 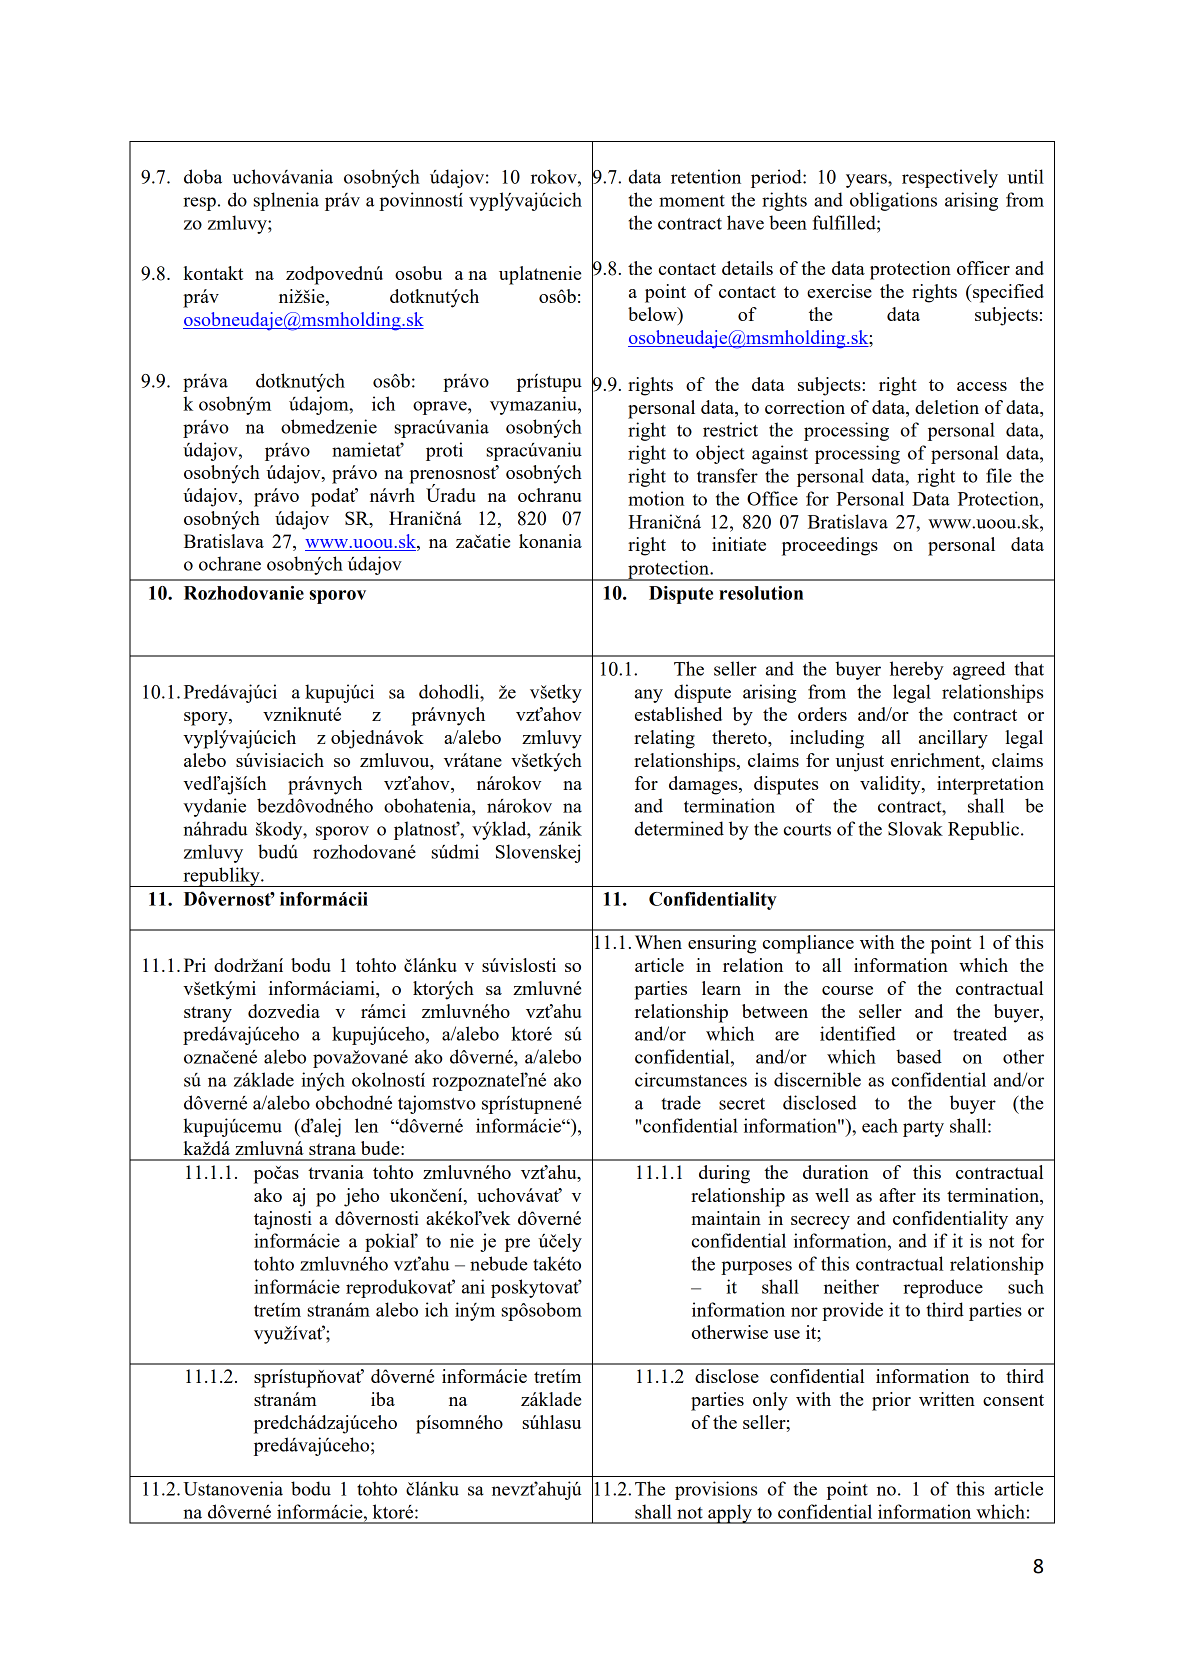 I want to click on initiate, so click(x=739, y=544).
